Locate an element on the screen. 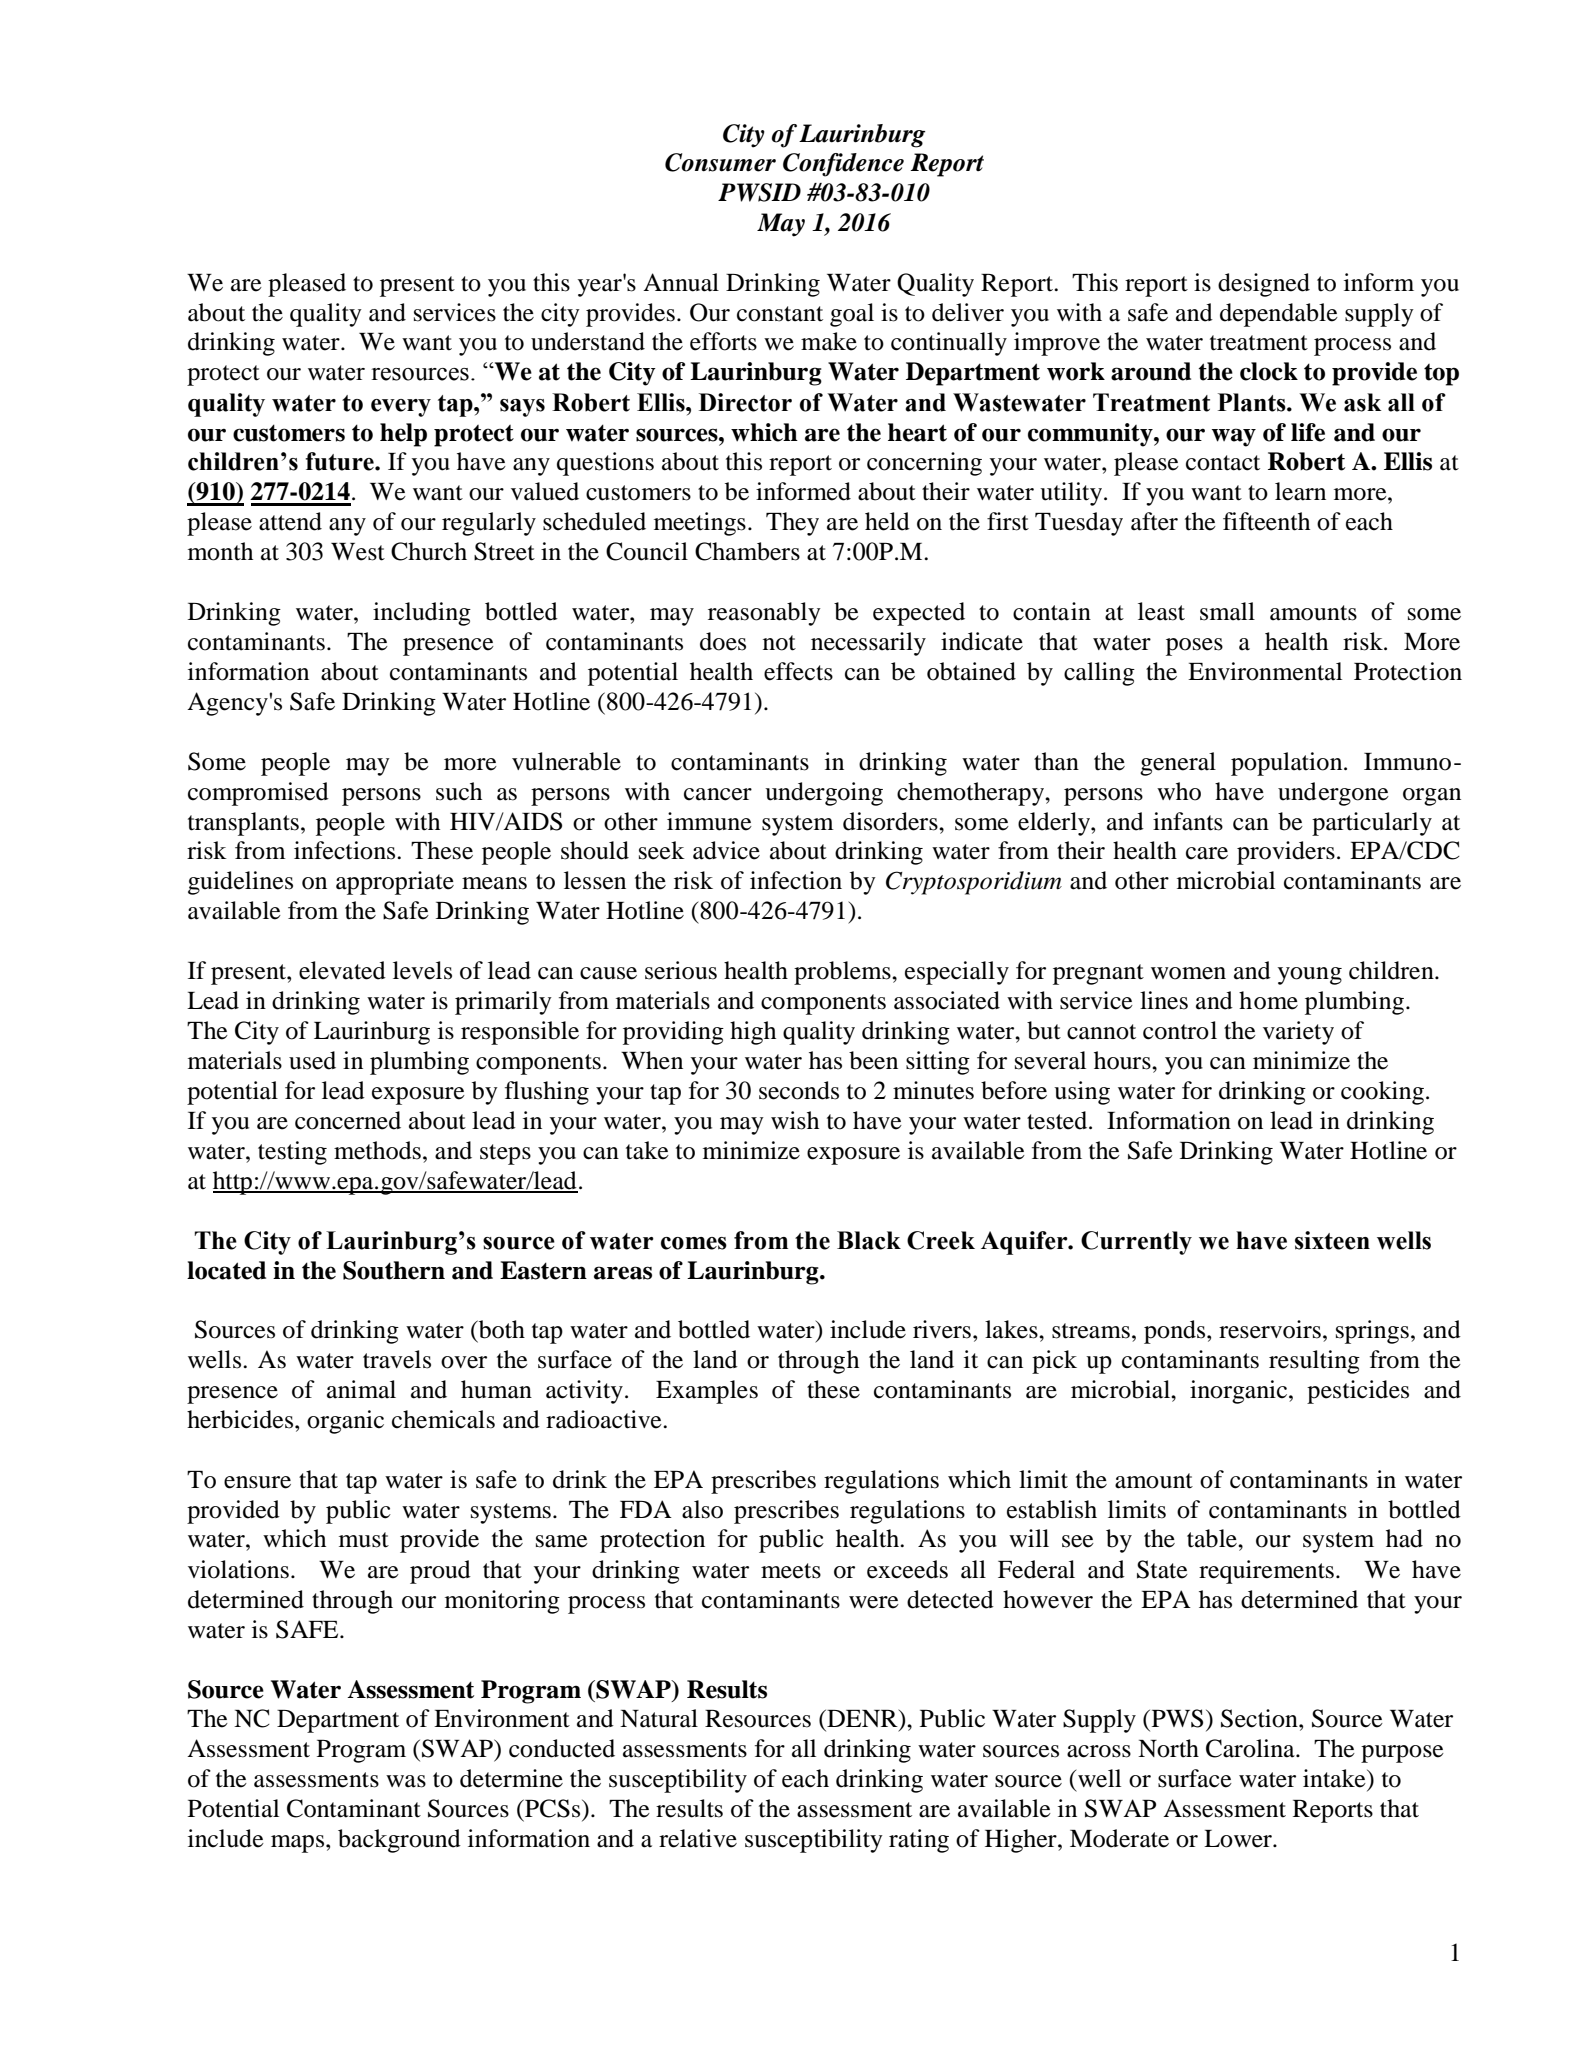  must is located at coordinates (364, 1540).
